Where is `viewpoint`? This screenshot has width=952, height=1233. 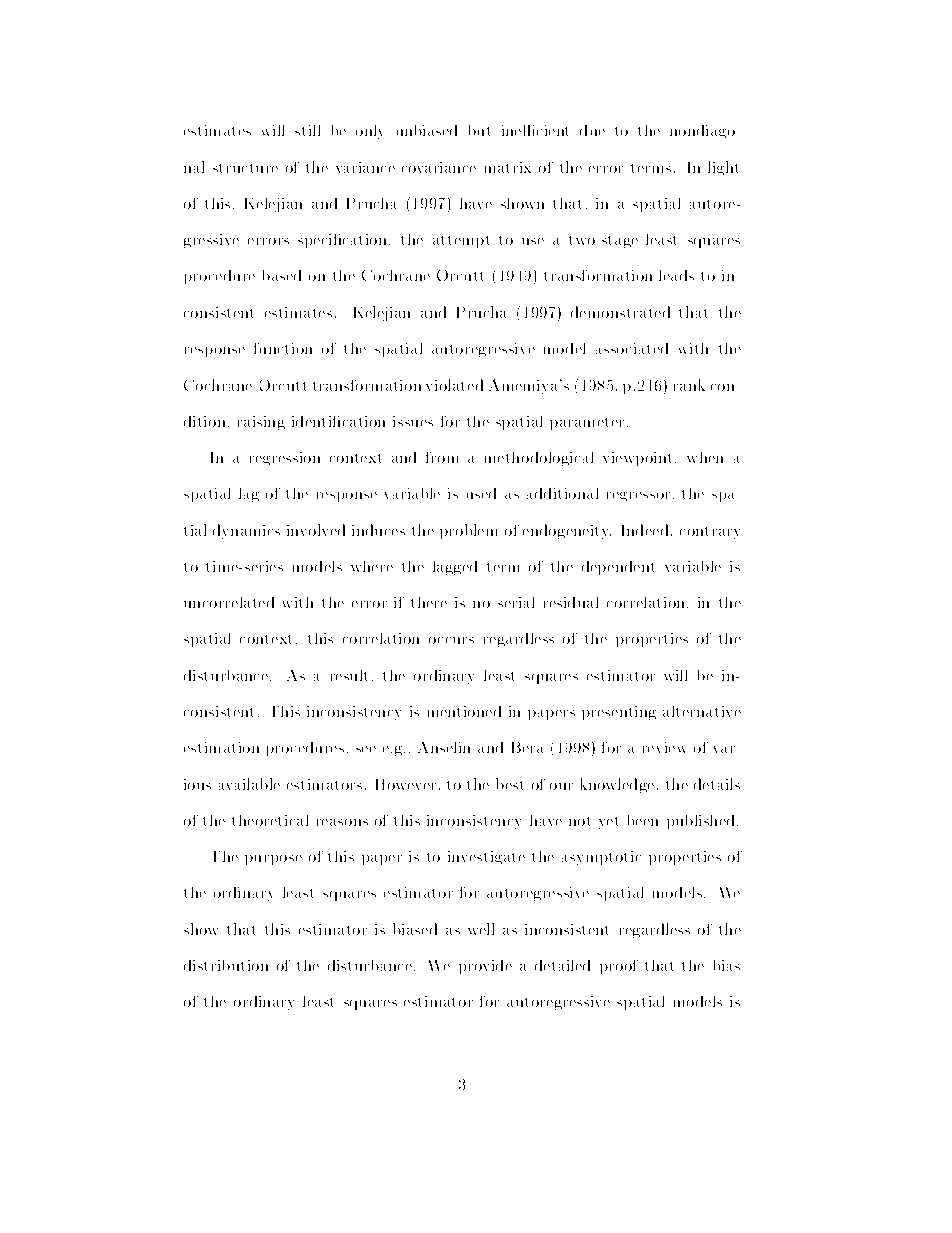 viewpoint is located at coordinates (637, 459).
